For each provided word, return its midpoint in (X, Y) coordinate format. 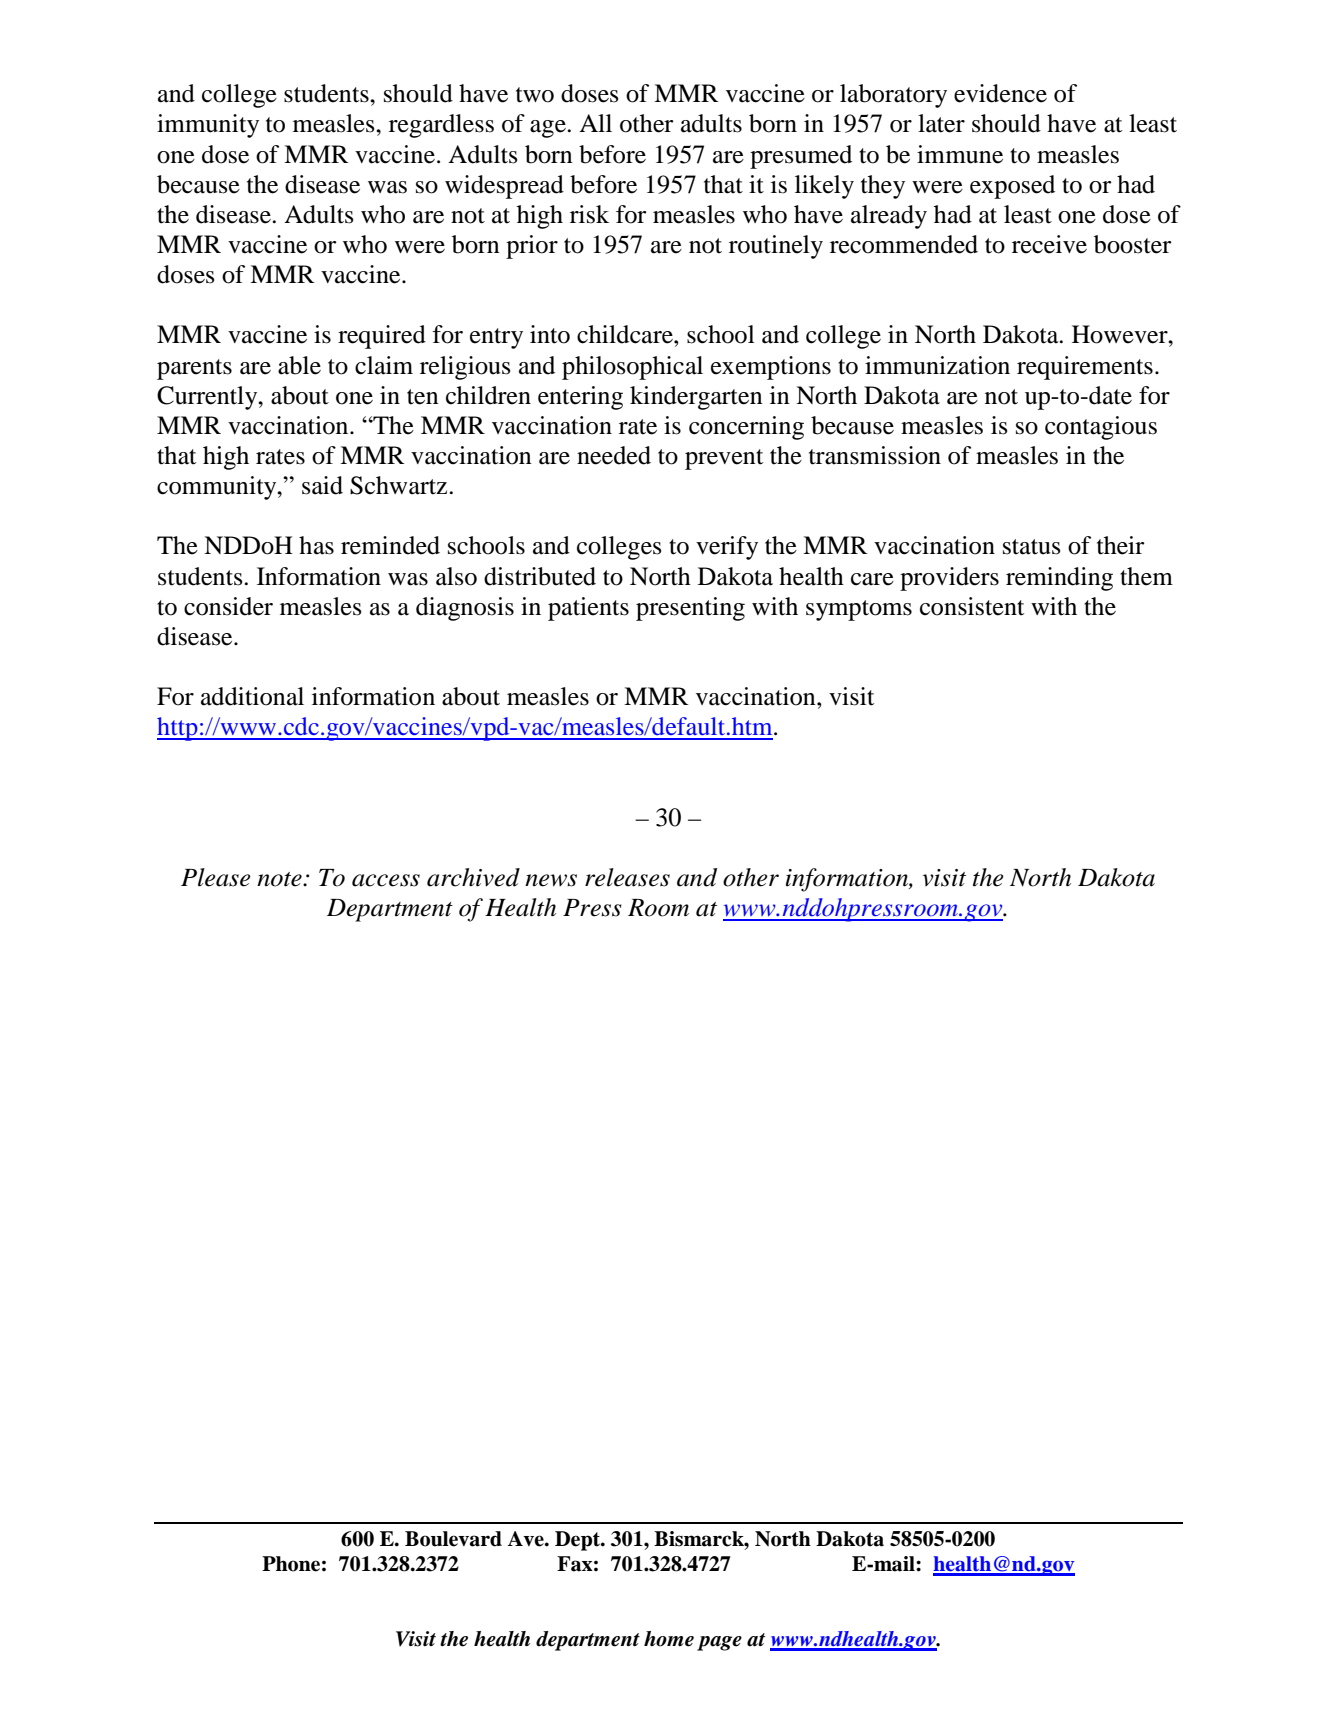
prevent (724, 459)
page (719, 1643)
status (1031, 547)
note (280, 879)
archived (473, 877)
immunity (208, 126)
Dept (578, 1541)
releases (627, 877)
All (595, 123)
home (669, 1639)
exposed (1012, 187)
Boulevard (453, 1539)
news (551, 880)
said (322, 485)
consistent (972, 606)
